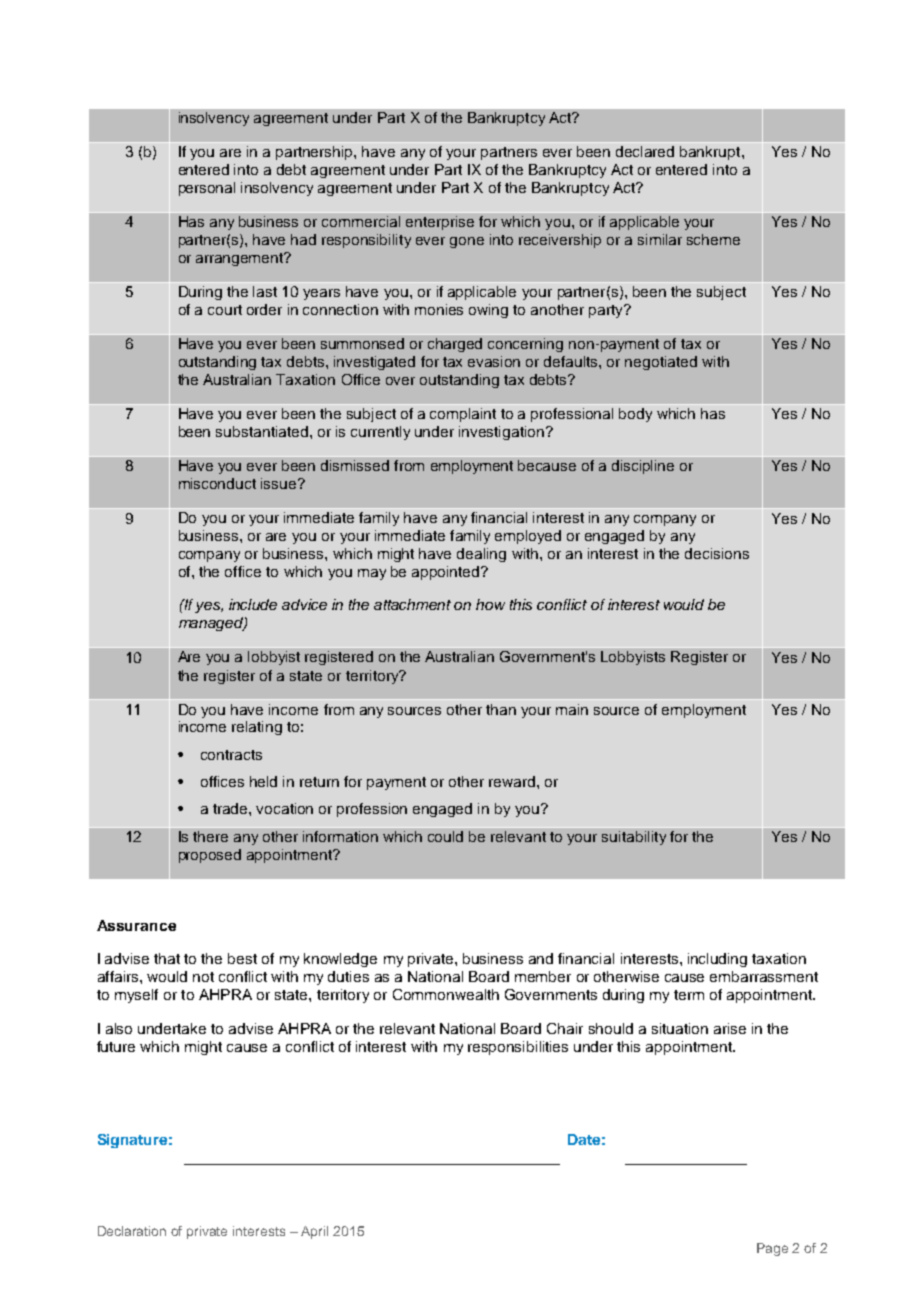  What do you see at coordinates (572, 709) in the page?
I see `main` at bounding box center [572, 709].
